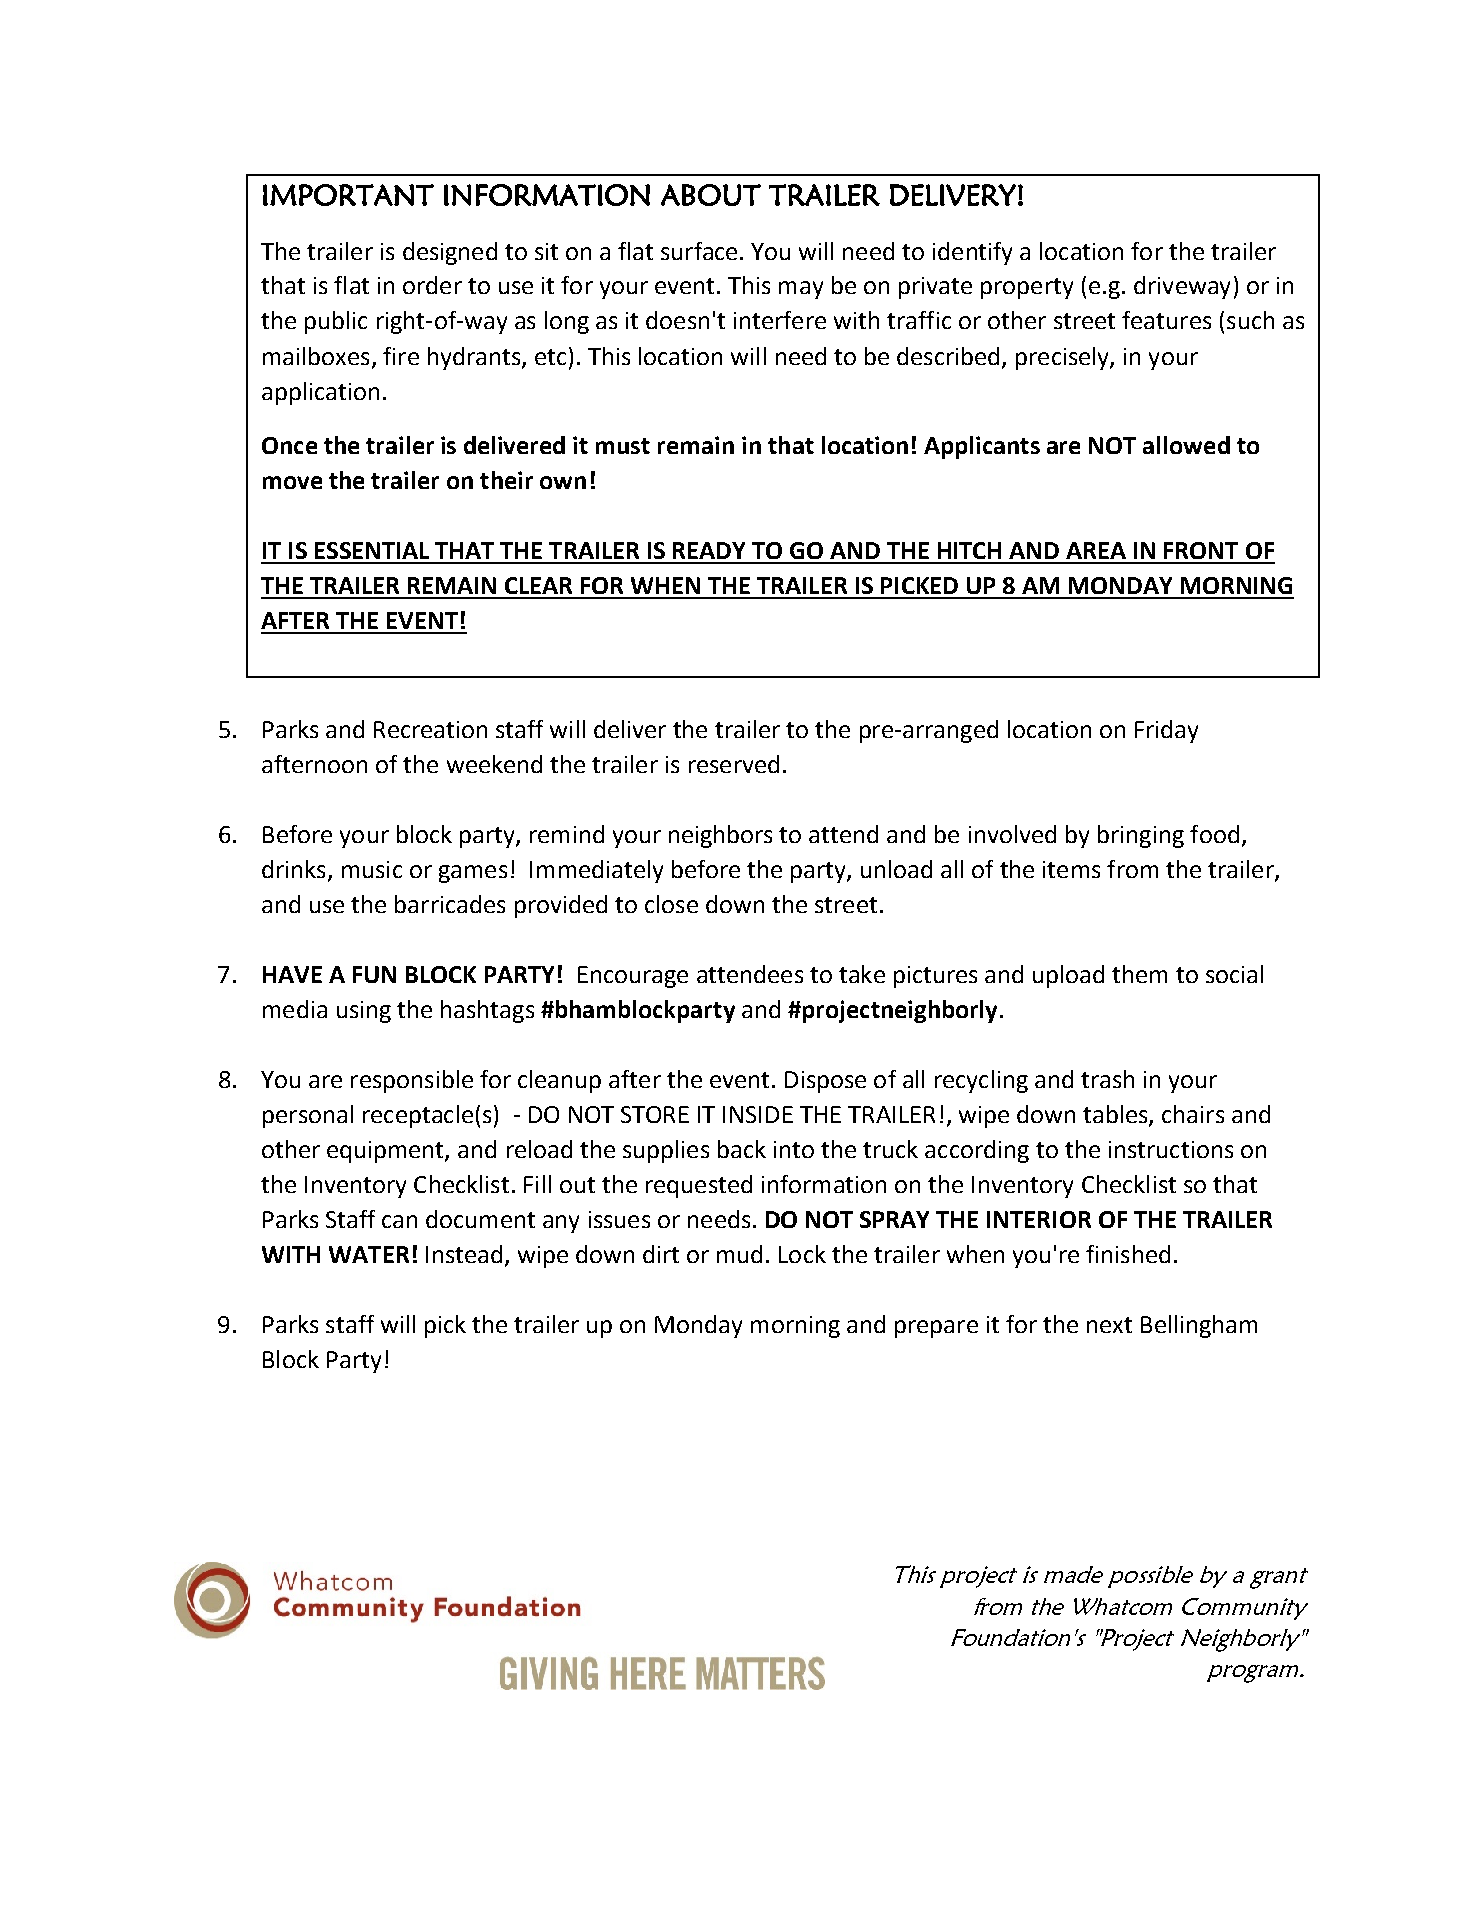 The image size is (1479, 1914). What do you see at coordinates (1139, 974) in the screenshot?
I see `them` at bounding box center [1139, 974].
